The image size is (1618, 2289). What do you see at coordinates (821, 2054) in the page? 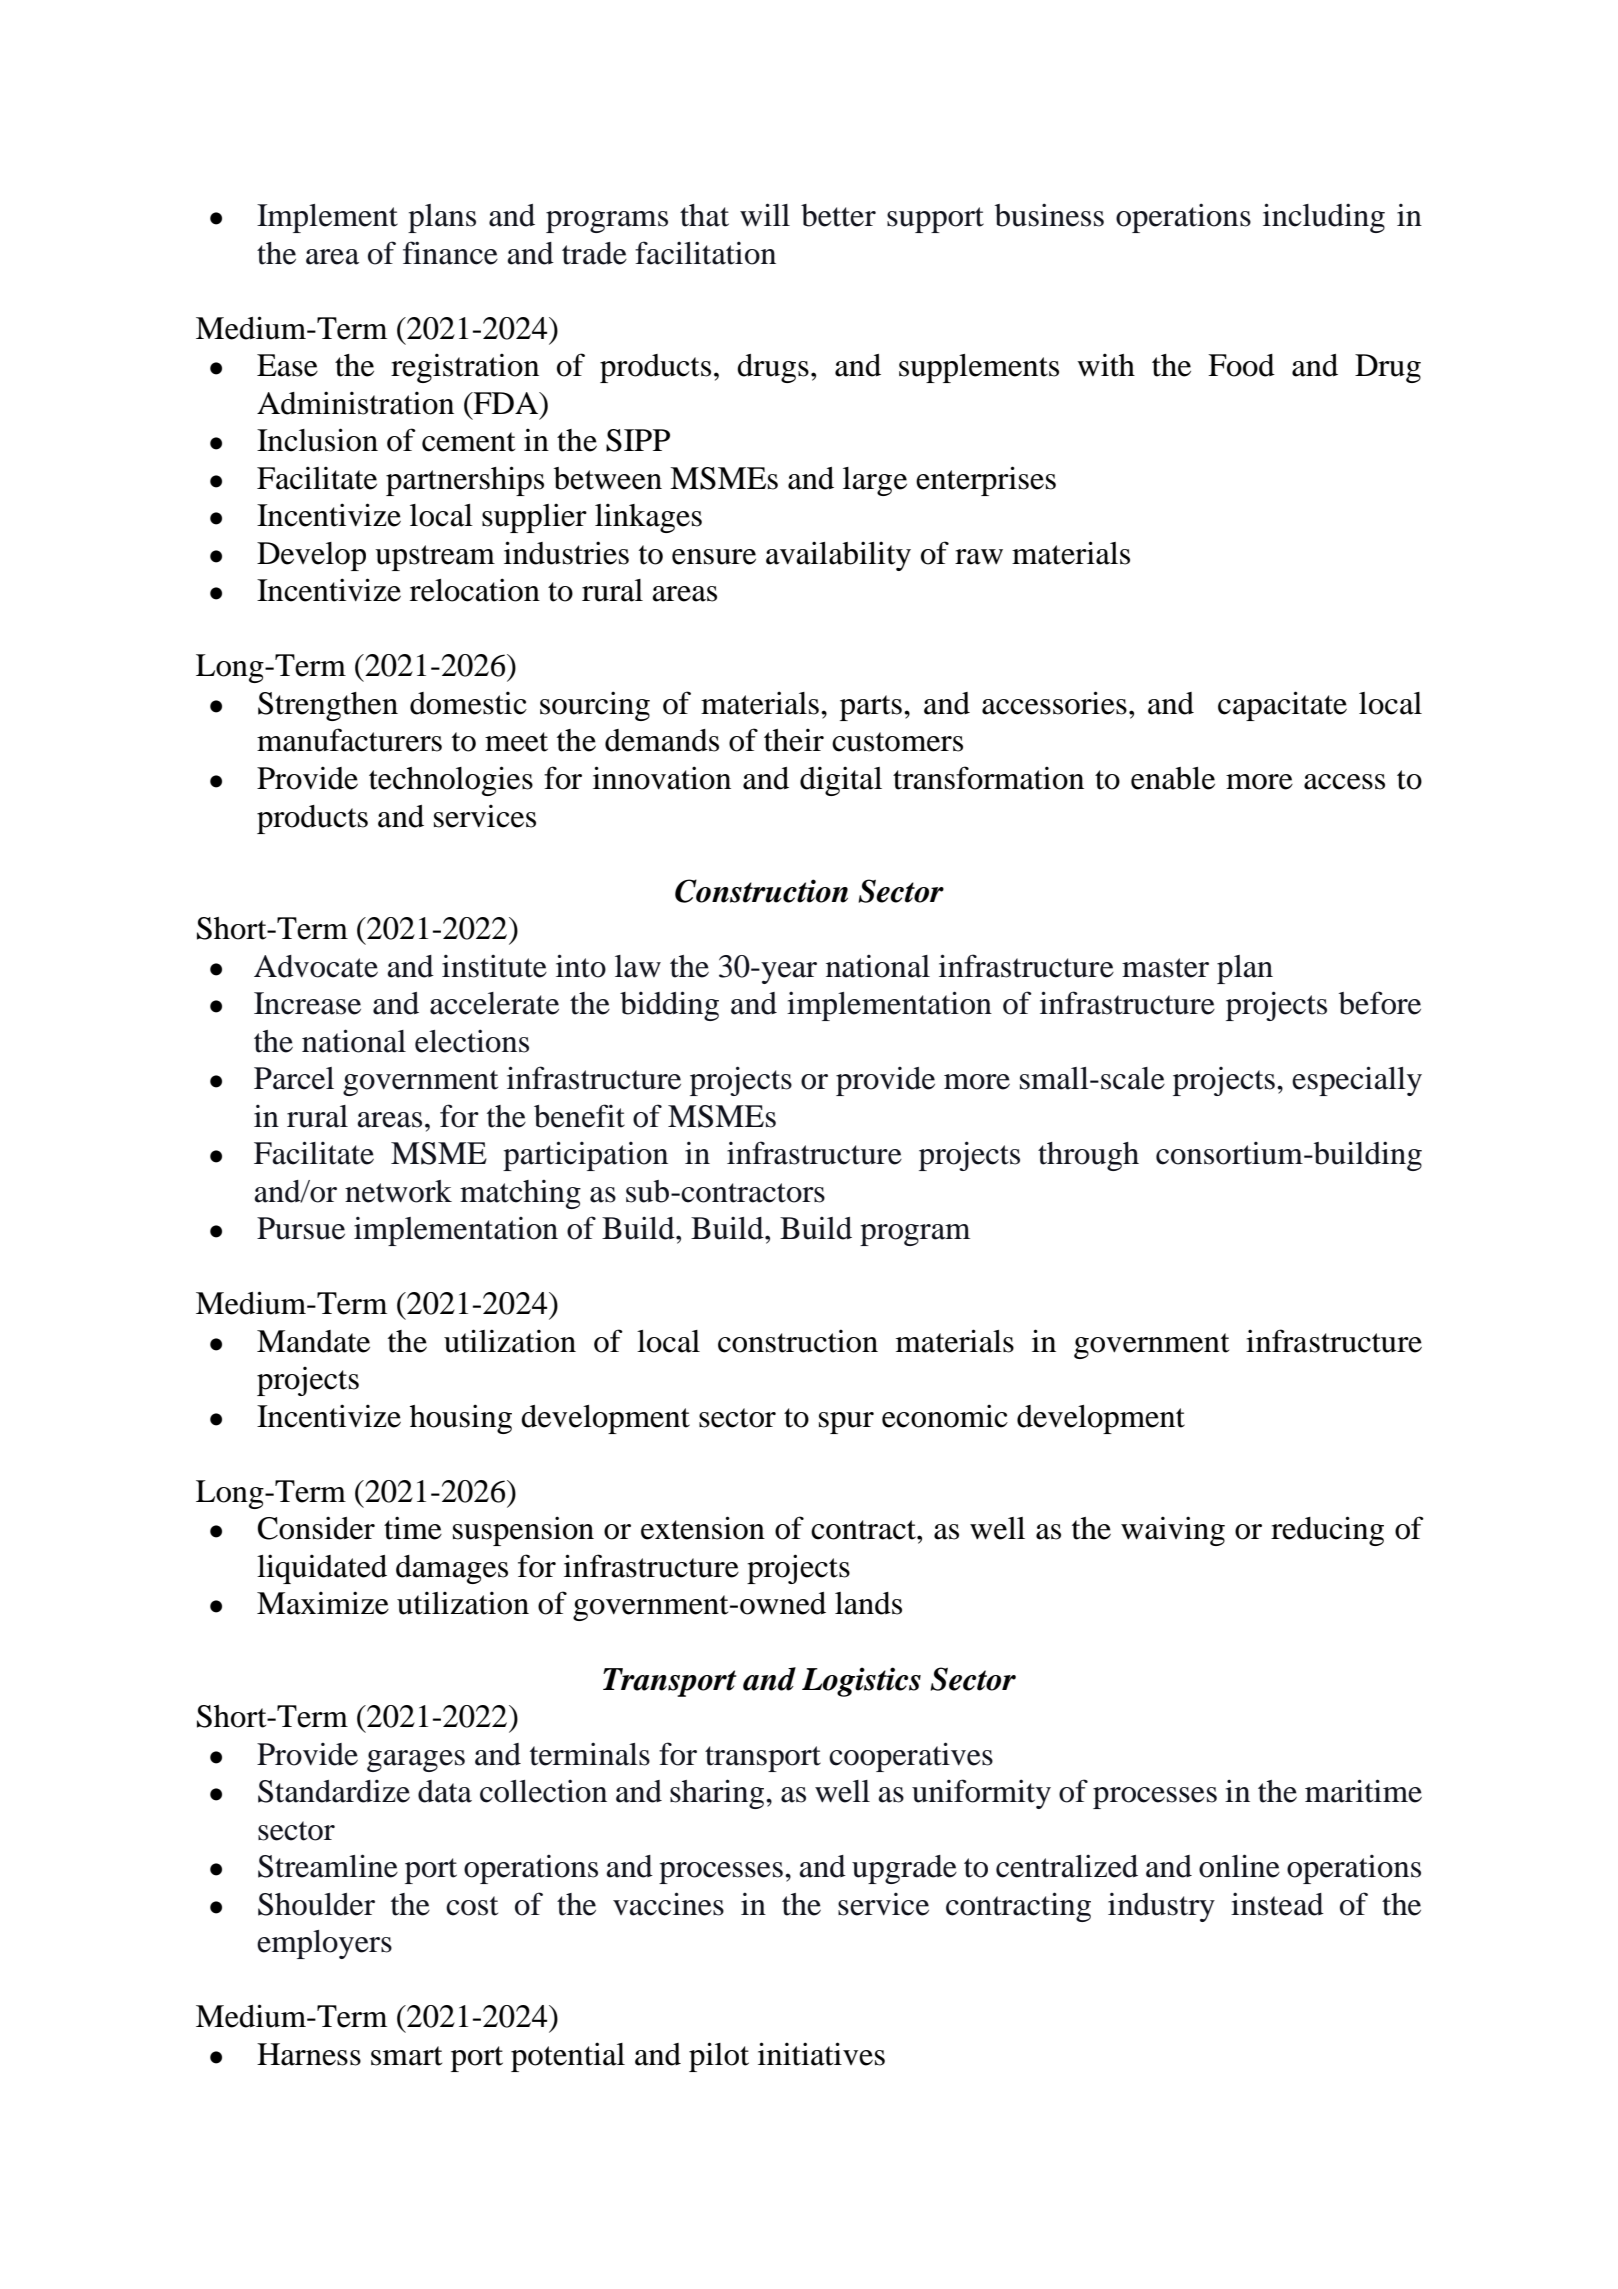
I see `initiatives` at bounding box center [821, 2054].
